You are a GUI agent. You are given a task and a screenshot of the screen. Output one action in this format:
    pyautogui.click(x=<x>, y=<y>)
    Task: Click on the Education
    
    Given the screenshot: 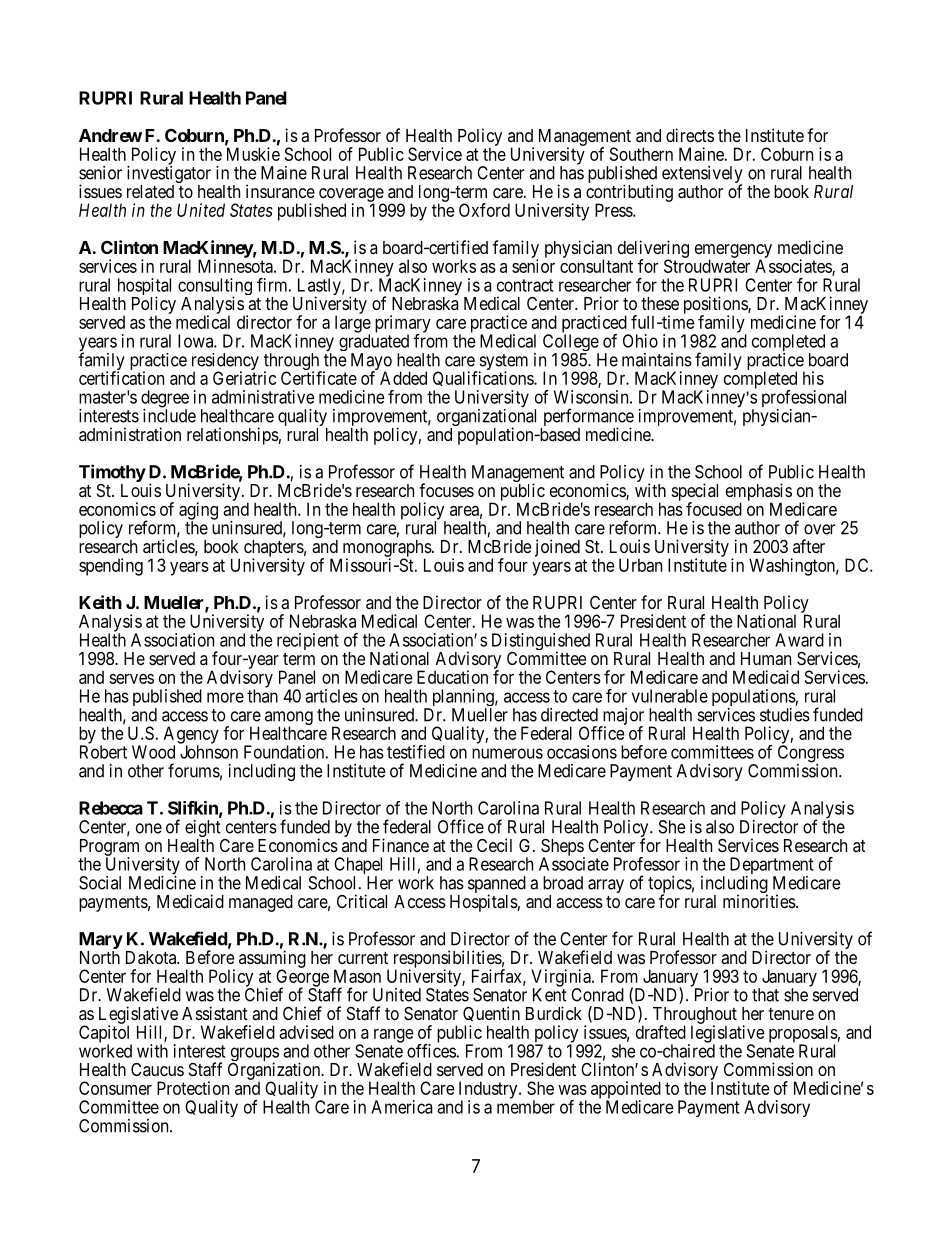 What is the action you would take?
    pyautogui.click(x=452, y=677)
